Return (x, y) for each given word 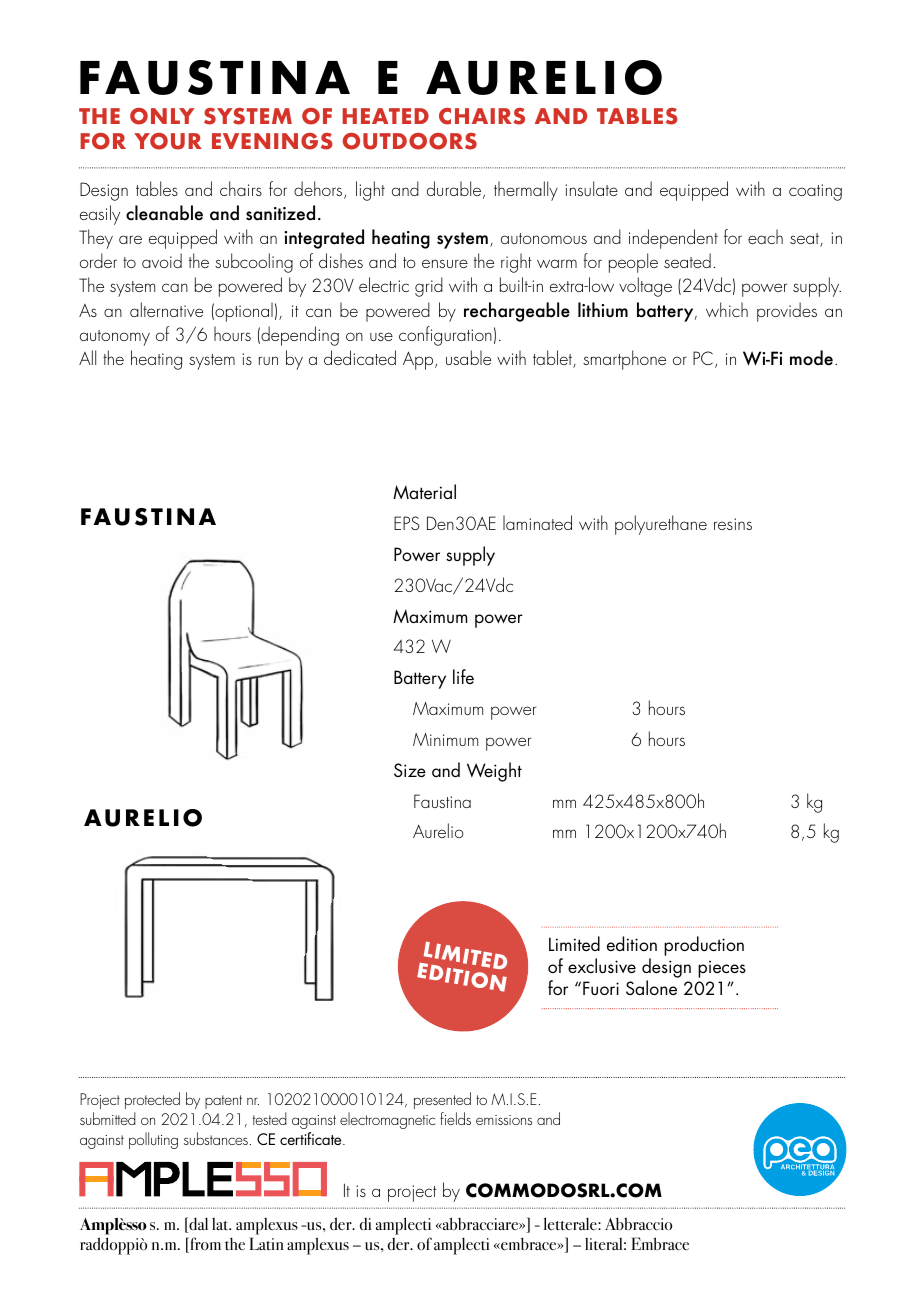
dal (197, 1225)
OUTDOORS (410, 141)
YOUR (168, 141)
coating (815, 192)
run (268, 360)
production (704, 946)
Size (410, 770)
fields (455, 1118)
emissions (504, 1120)
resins (733, 524)
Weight (494, 772)
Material (424, 491)
